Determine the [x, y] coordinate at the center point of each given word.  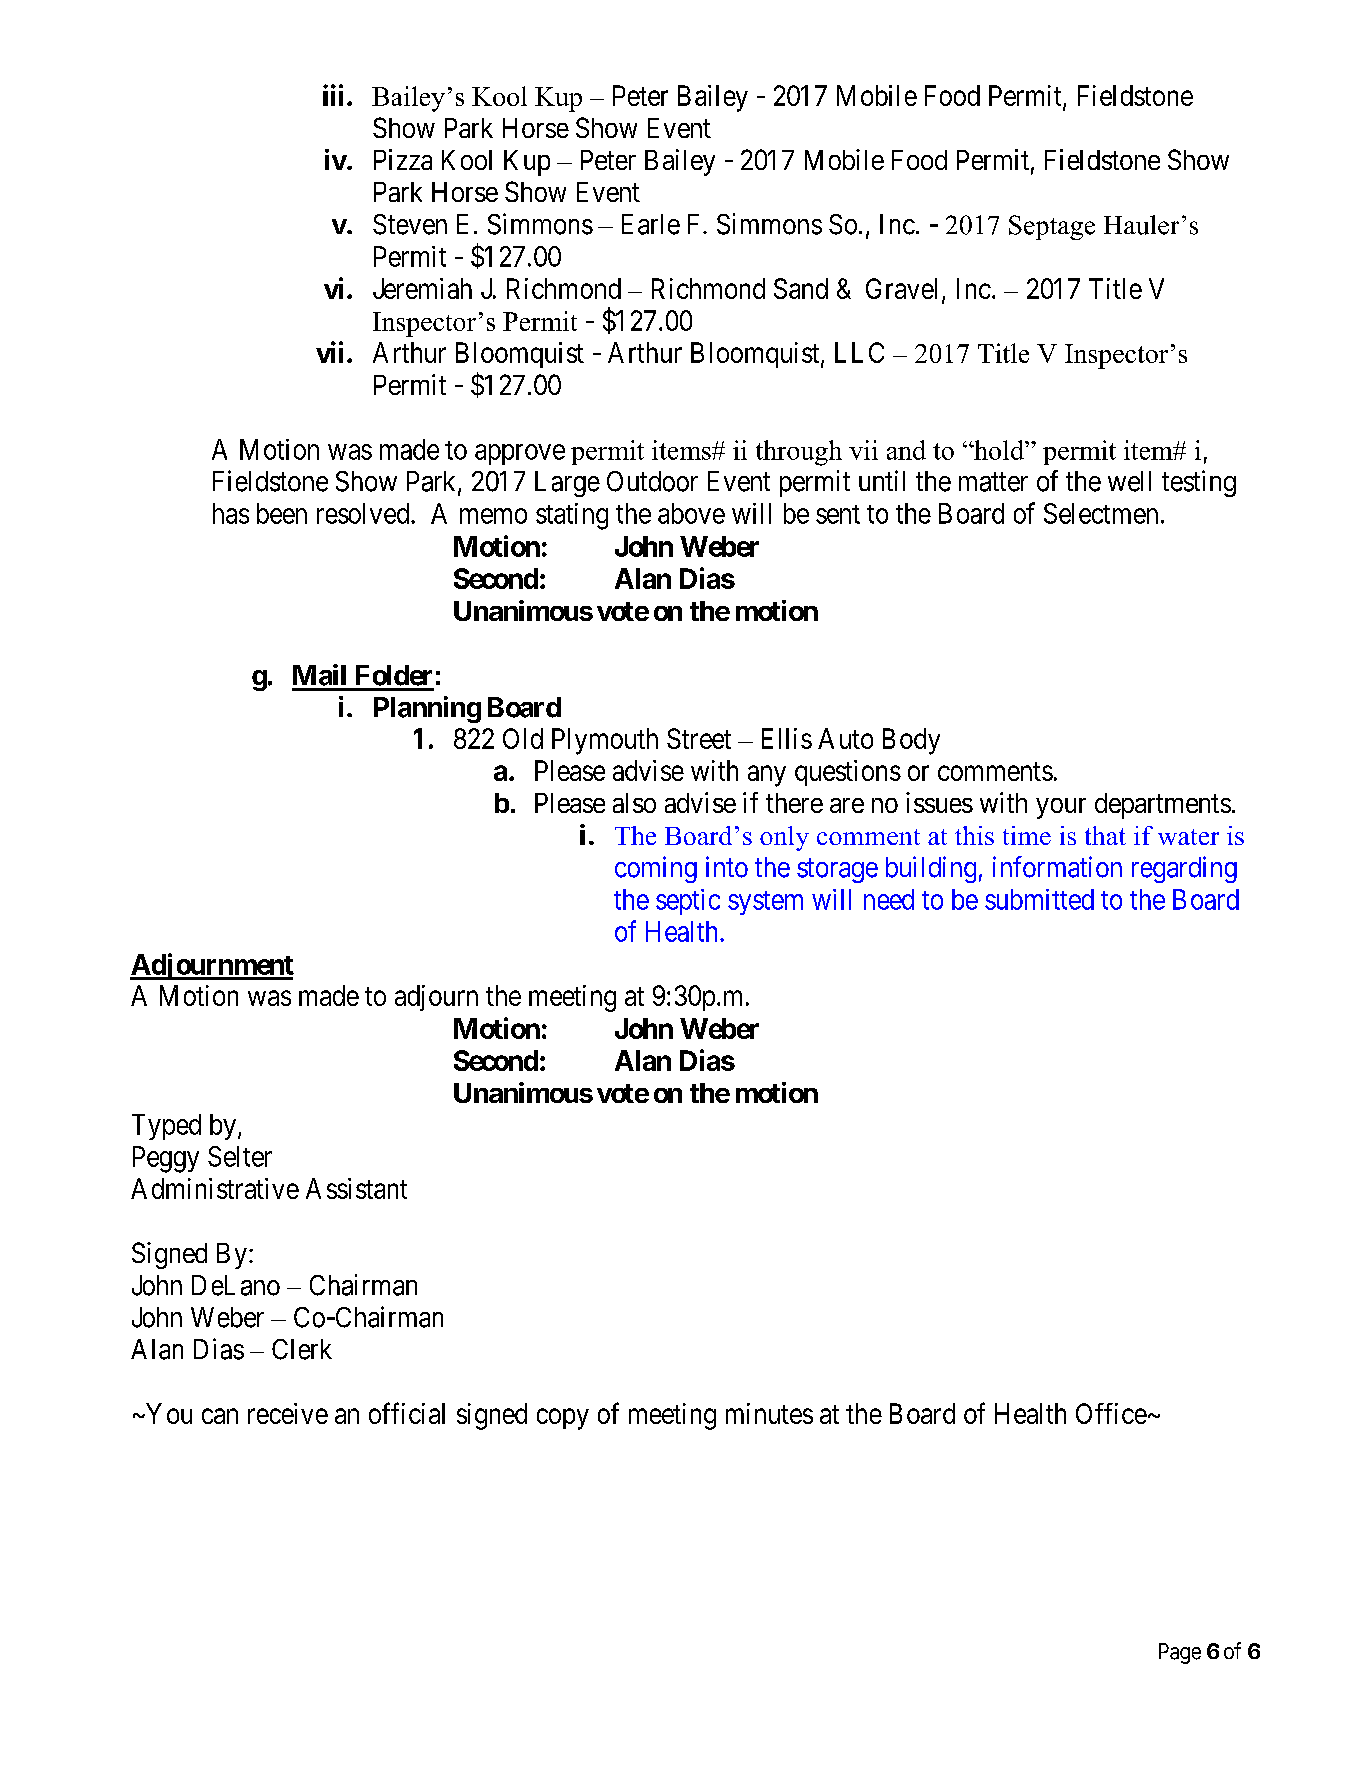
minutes [769, 1413]
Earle [651, 224]
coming [656, 869]
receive [288, 1413]
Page [1180, 1653]
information [1057, 867]
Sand [801, 288]
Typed [166, 1127]
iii [333, 95]
